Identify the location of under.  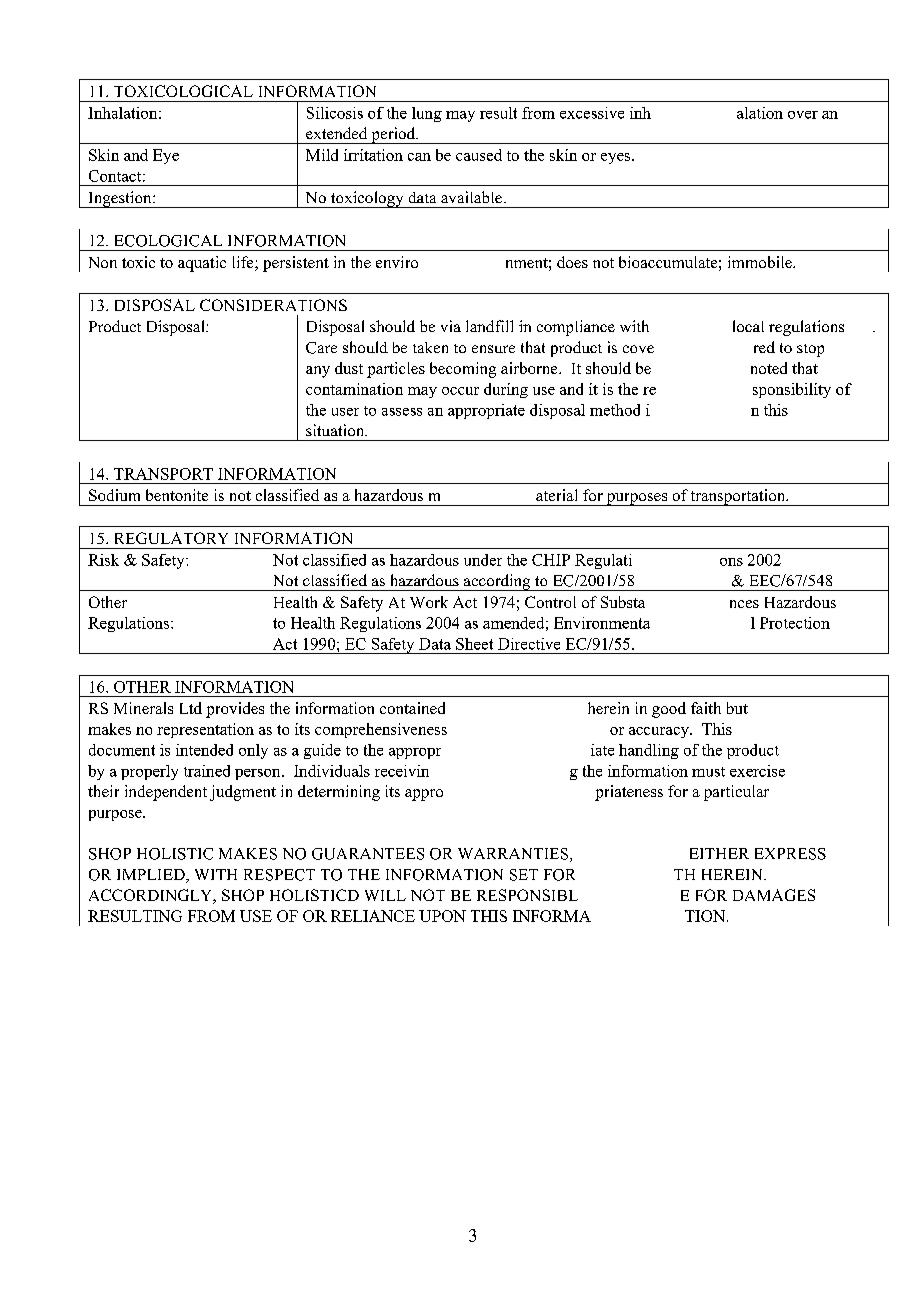
(483, 560).
